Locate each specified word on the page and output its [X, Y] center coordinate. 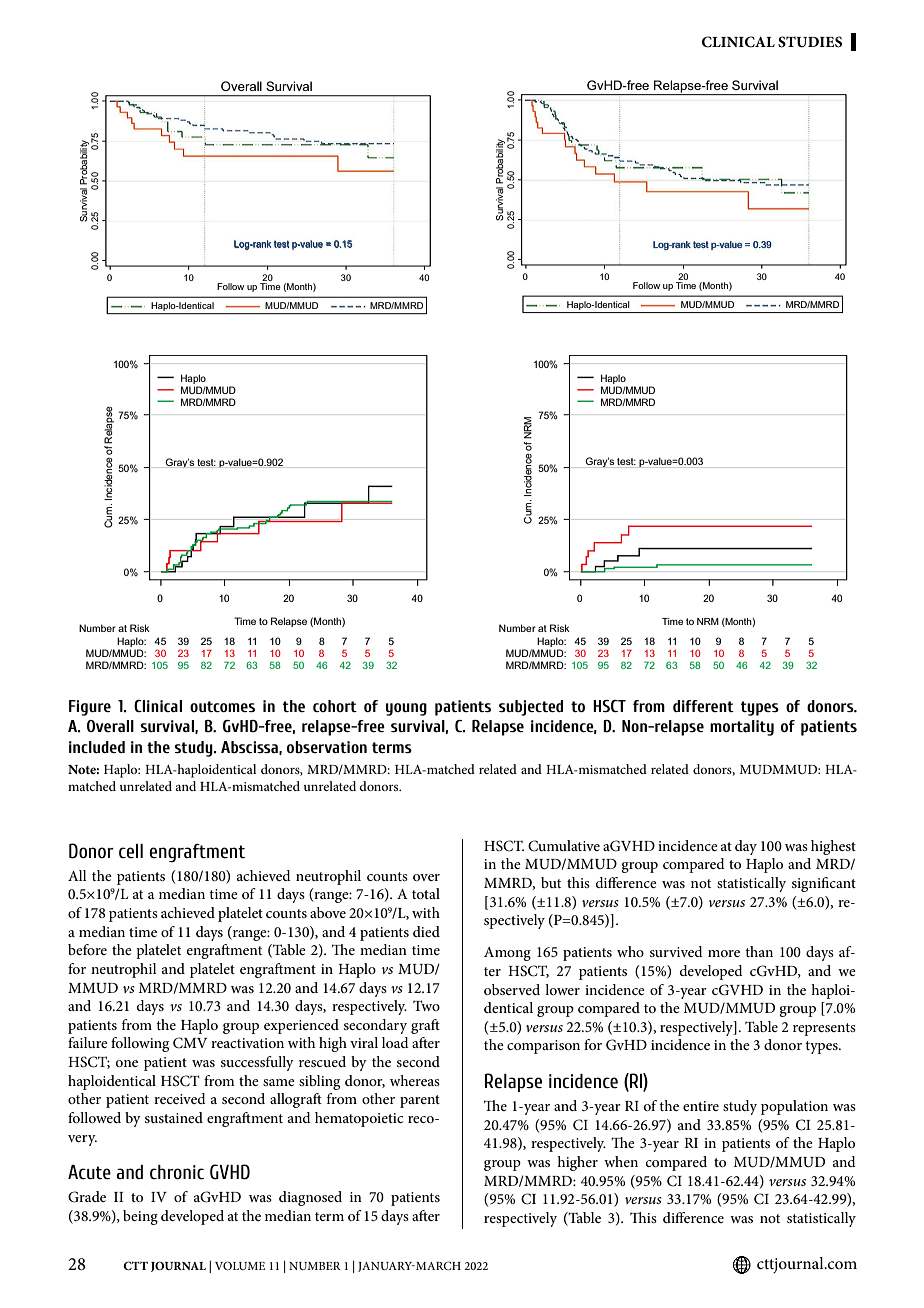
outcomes [222, 706]
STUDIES [810, 42]
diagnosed [310, 1198]
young [406, 709]
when [621, 1161]
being [140, 1217]
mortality [742, 728]
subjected [531, 708]
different [703, 706]
